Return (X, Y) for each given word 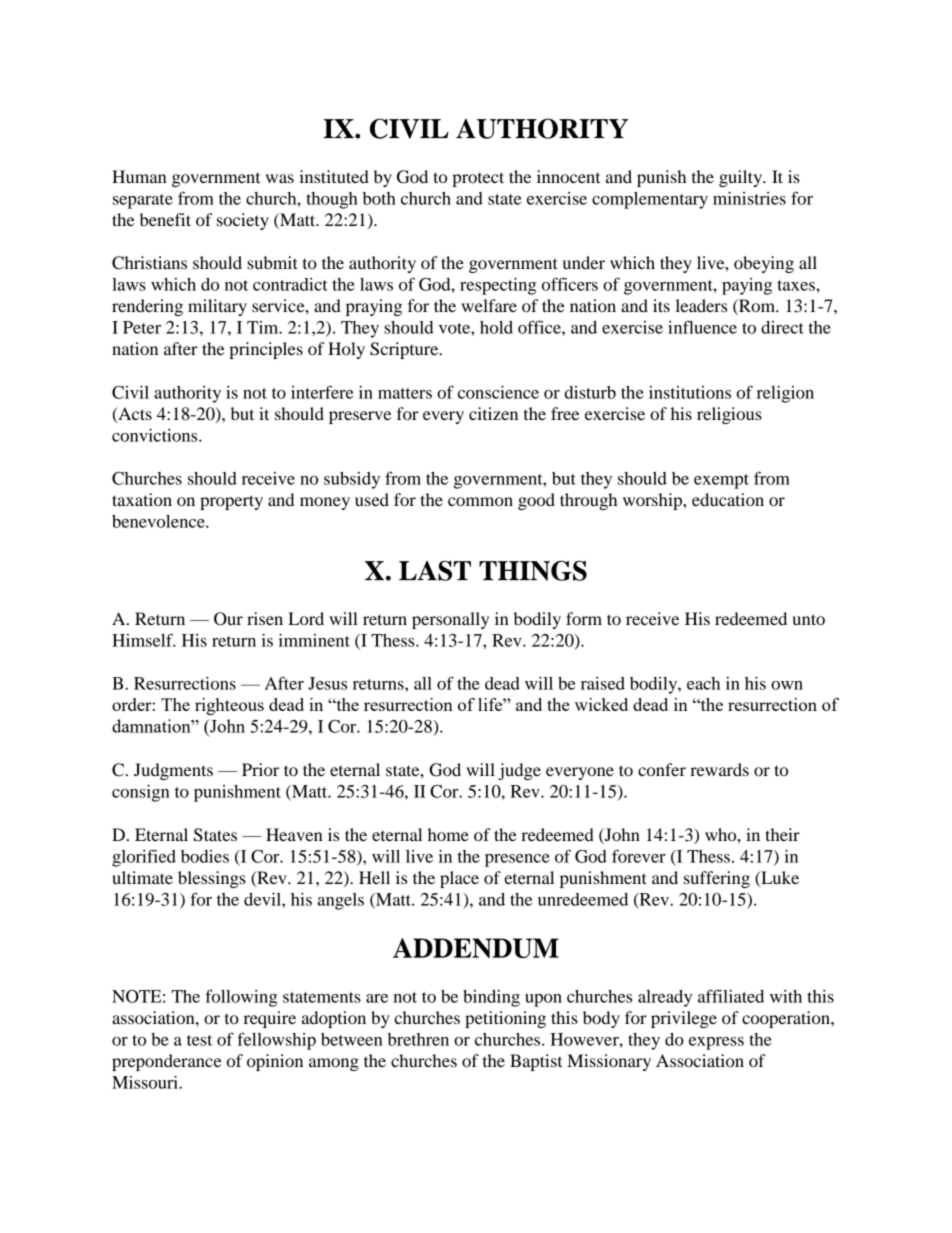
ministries (749, 198)
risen (265, 618)
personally (450, 620)
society (243, 221)
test (199, 1040)
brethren (418, 1039)
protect (478, 179)
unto (808, 619)
